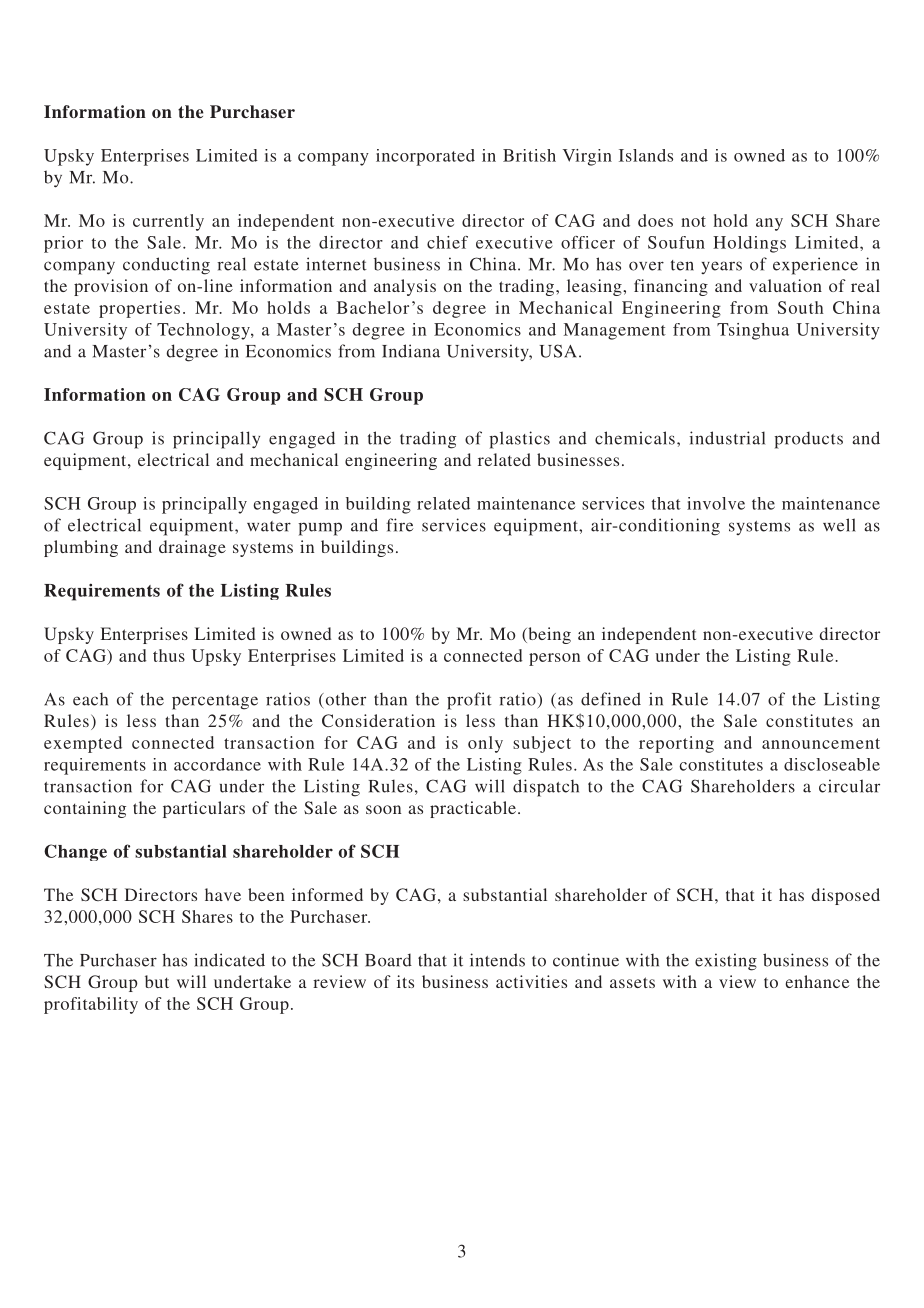 This page has height=1308, width=924. What do you see at coordinates (157, 981) in the page?
I see `but` at bounding box center [157, 981].
